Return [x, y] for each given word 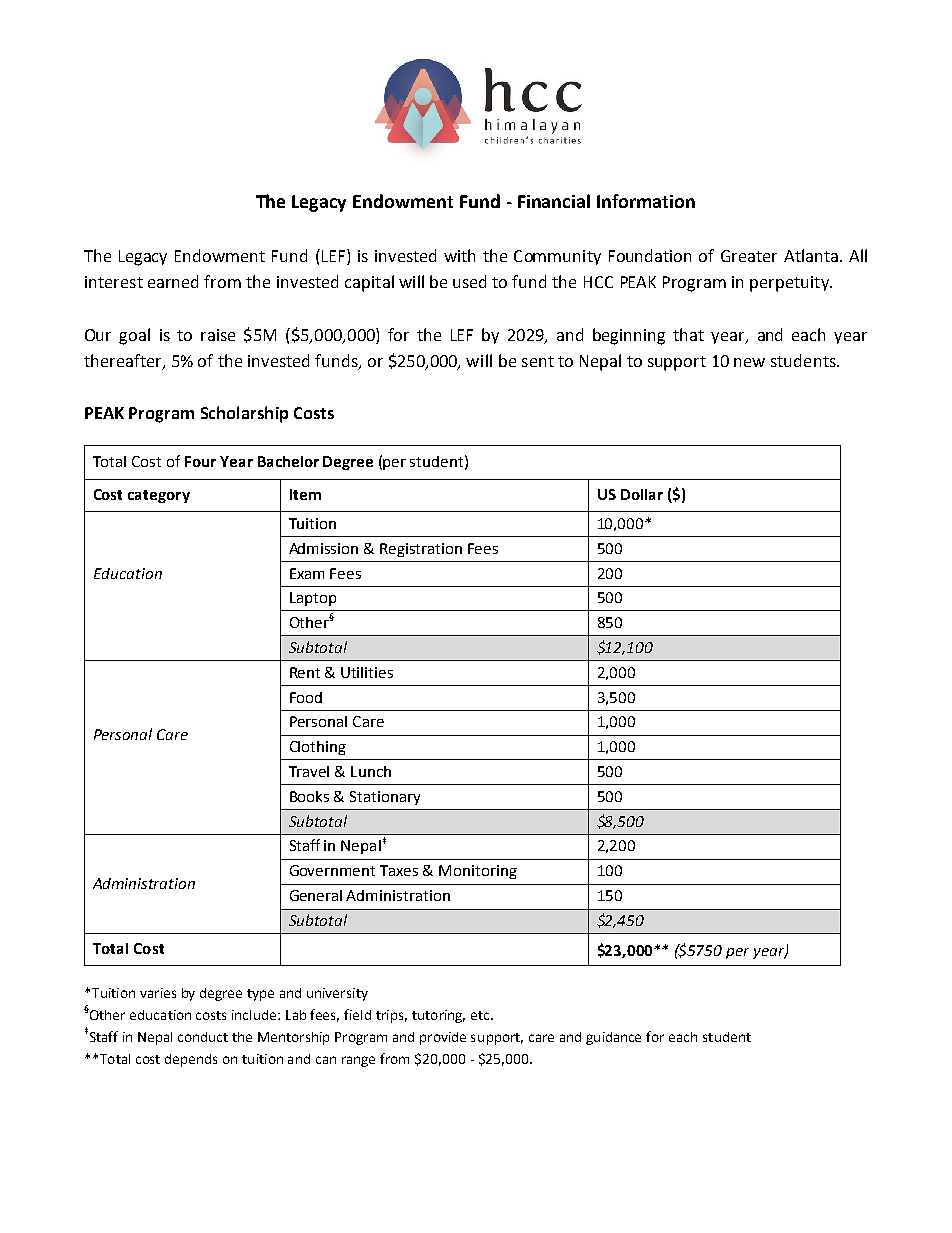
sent [538, 361]
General [316, 895]
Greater [749, 256]
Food [306, 697]
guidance [613, 1038]
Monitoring [478, 872]
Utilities [367, 672]
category [159, 496]
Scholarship [244, 414]
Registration [421, 550]
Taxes [399, 870]
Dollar [642, 494]
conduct [203, 1037]
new [749, 362]
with [459, 255]
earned [173, 281]
